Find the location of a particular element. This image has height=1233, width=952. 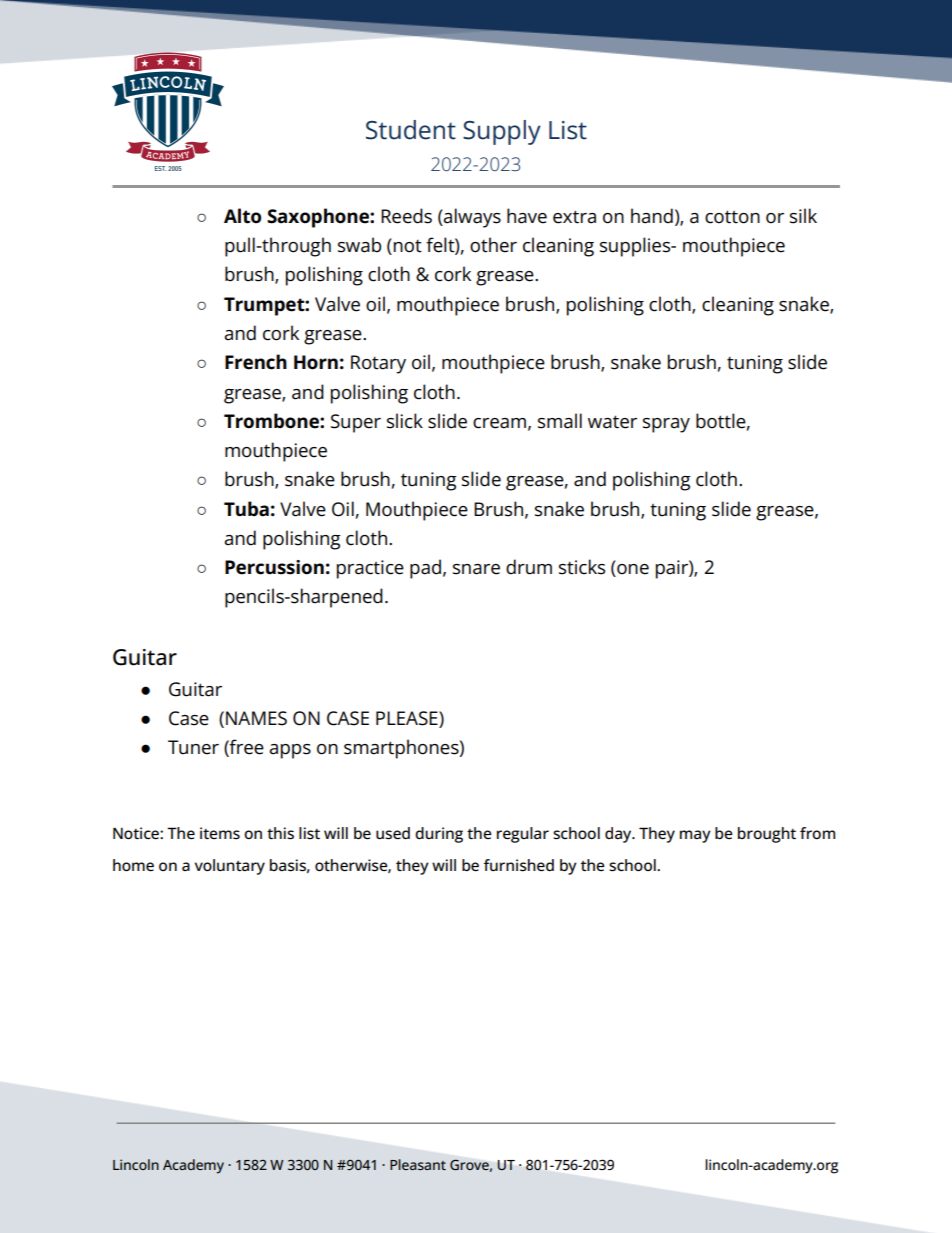

Pleasant is located at coordinates (418, 1164).
